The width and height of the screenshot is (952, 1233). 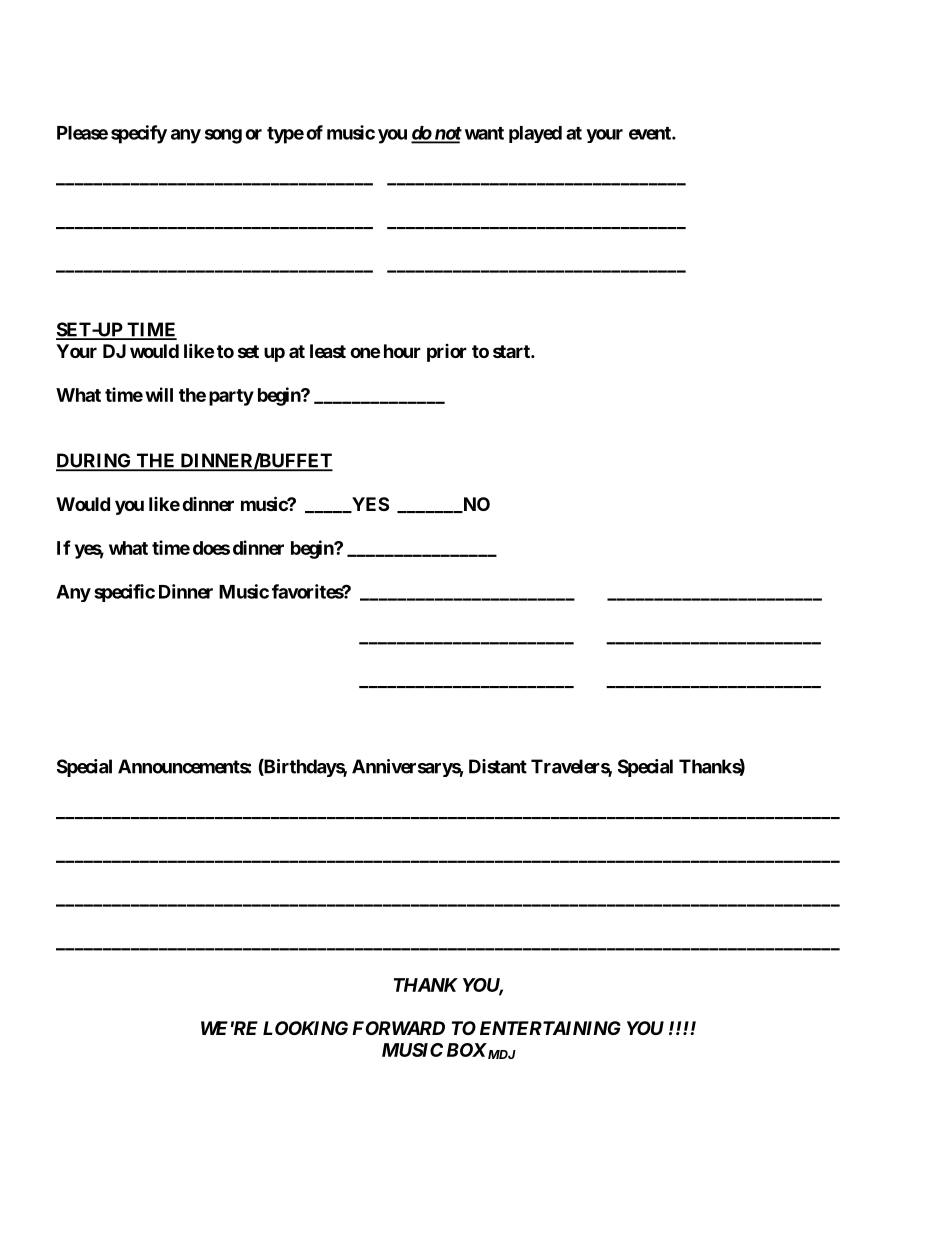 I want to click on will, so click(x=159, y=394).
